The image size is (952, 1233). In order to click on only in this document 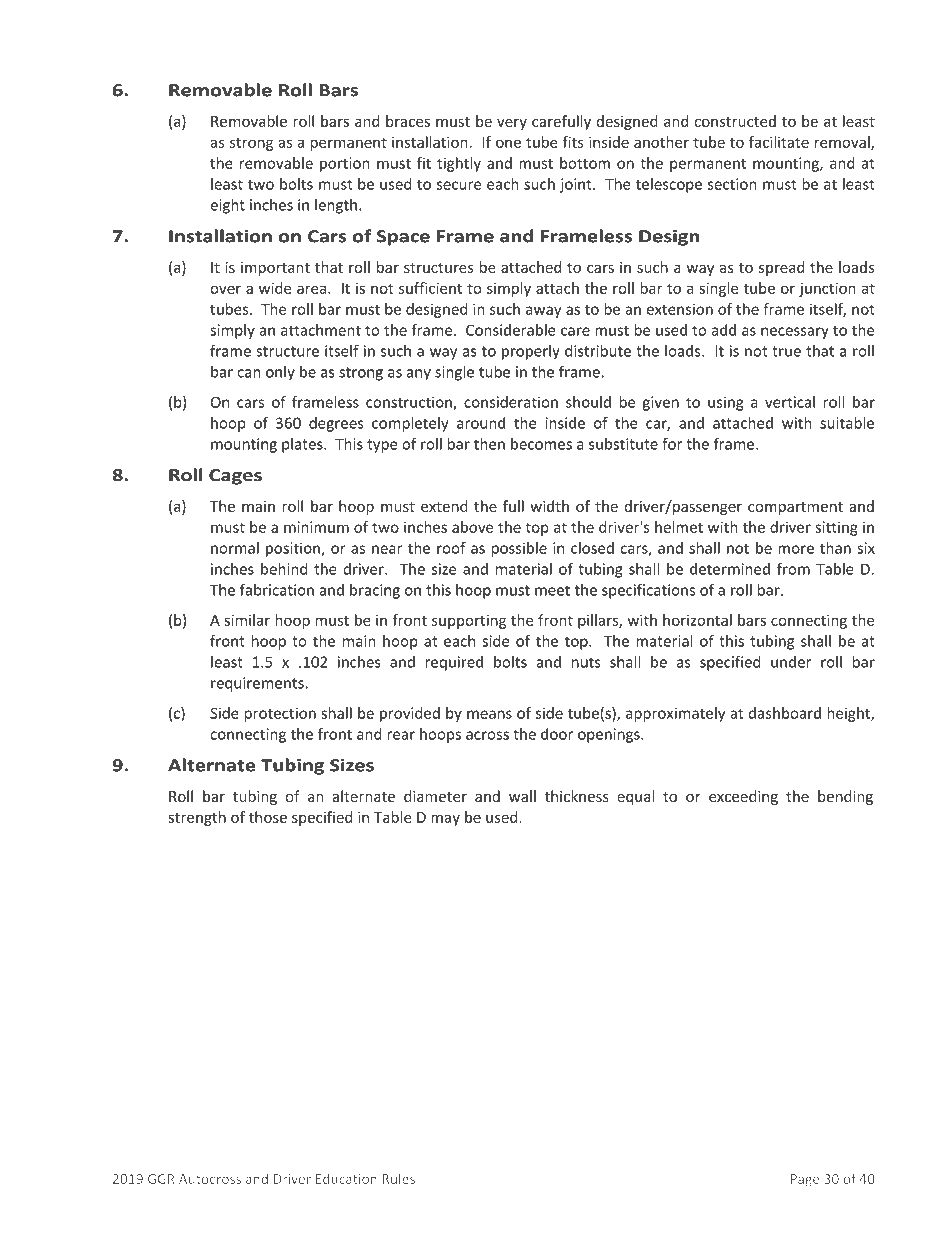, I will do `click(280, 373)`.
